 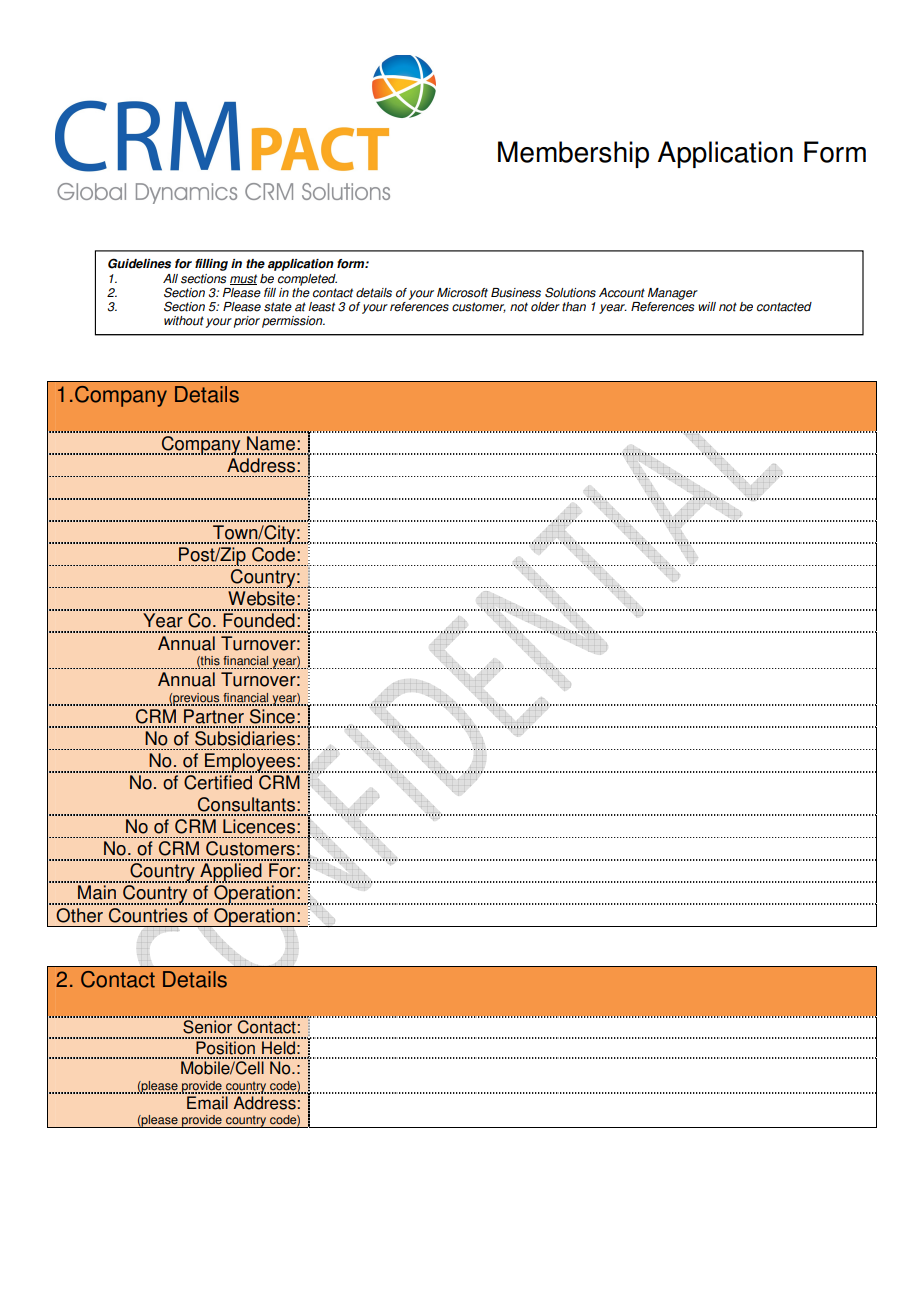 I want to click on without, so click(x=184, y=321).
